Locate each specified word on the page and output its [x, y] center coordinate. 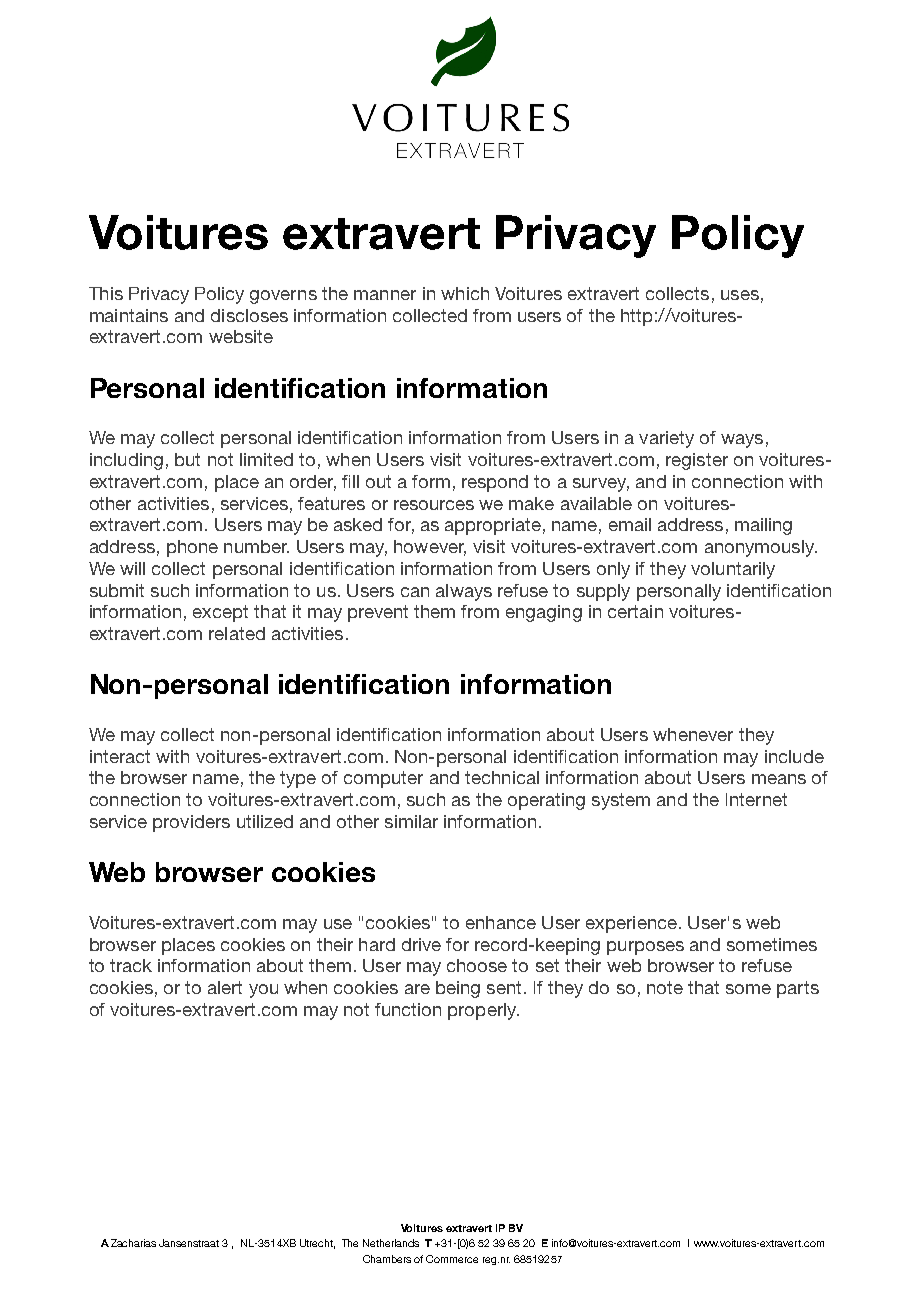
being [458, 989]
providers [191, 823]
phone [192, 548]
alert [225, 987]
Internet [756, 799]
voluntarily [733, 570]
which [465, 293]
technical [502, 777]
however [430, 548]
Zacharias [133, 1243]
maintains [129, 315]
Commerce [452, 1259]
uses [740, 295]
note [665, 987]
